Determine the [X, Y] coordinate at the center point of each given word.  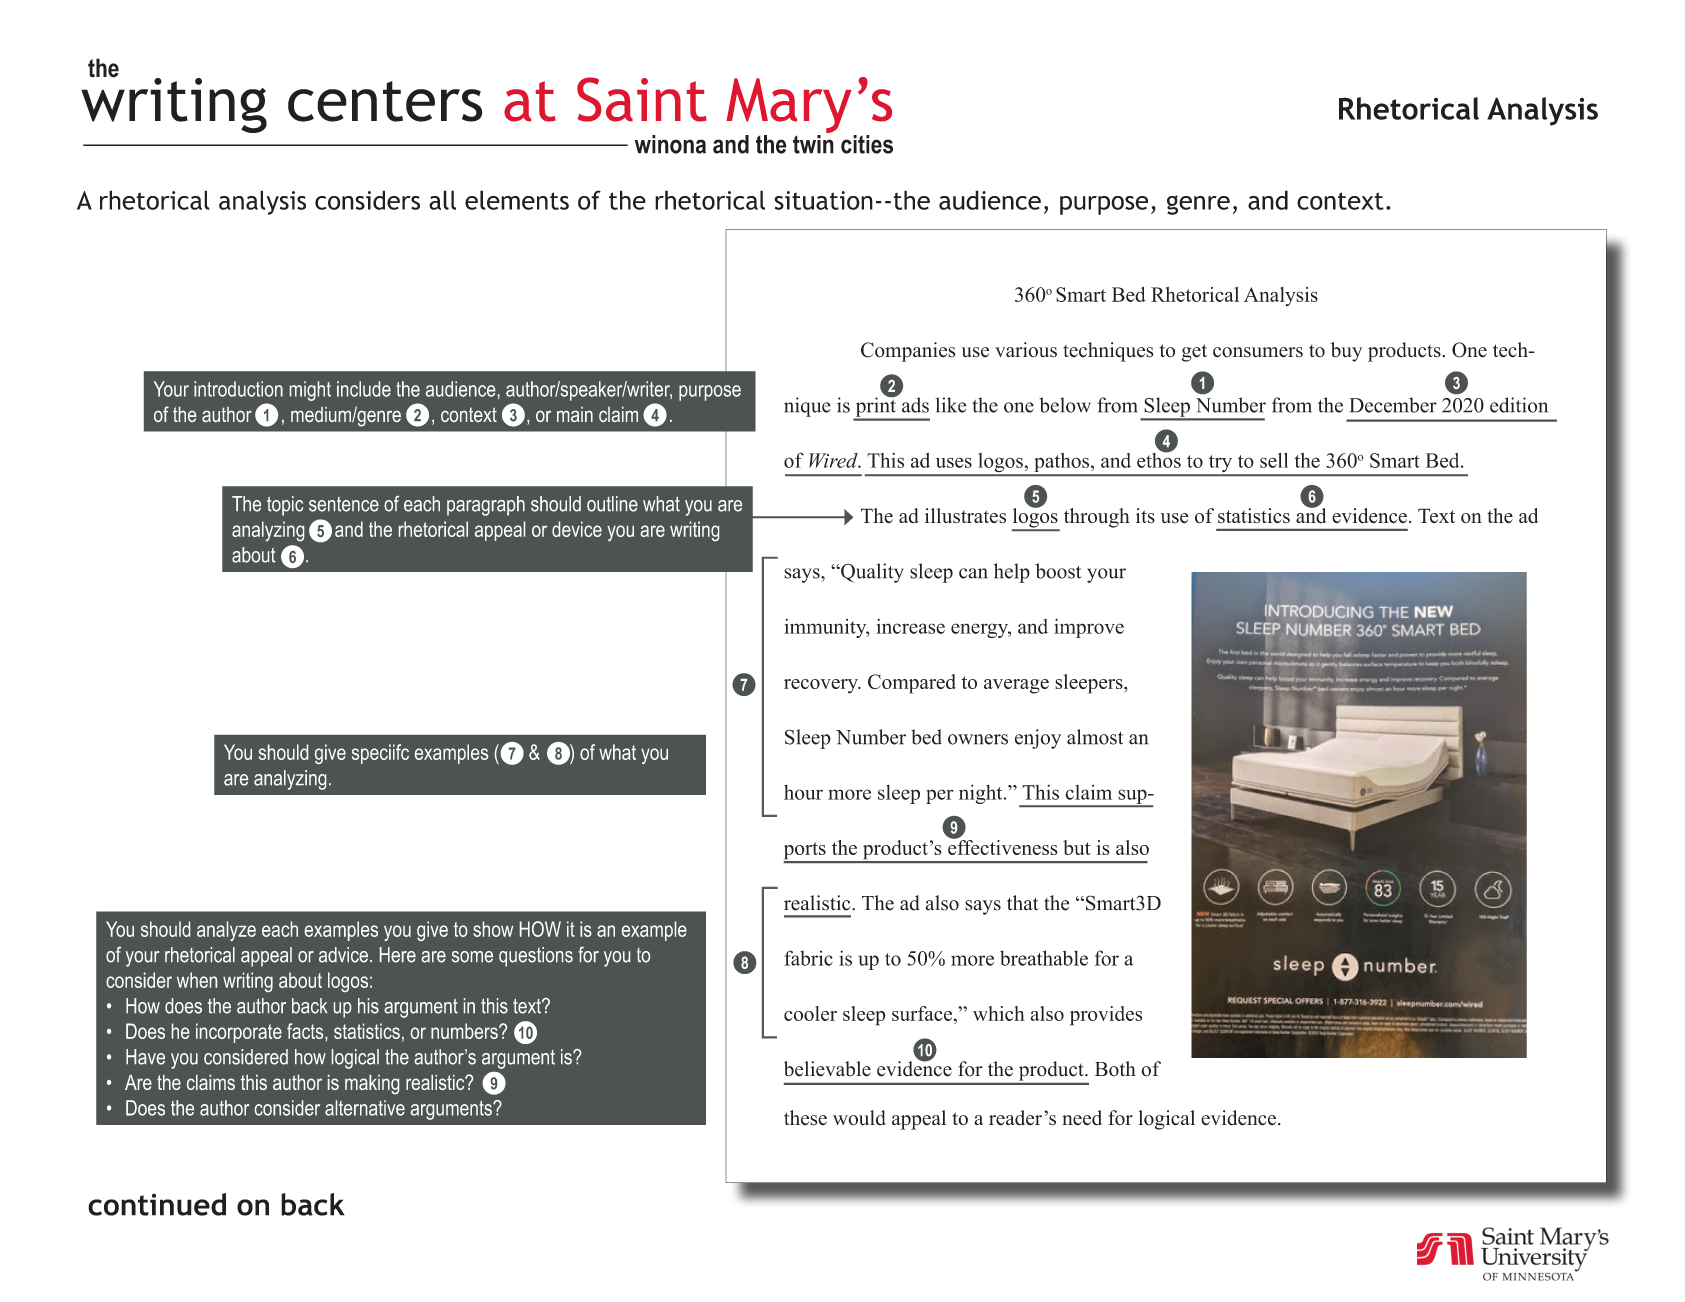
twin [813, 143]
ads [915, 405]
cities [867, 144]
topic [285, 506]
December [1393, 405]
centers [385, 101]
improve [1089, 628]
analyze [226, 931]
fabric [808, 958]
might [310, 391]
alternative [365, 1108]
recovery [822, 686]
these [805, 1118]
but [1077, 847]
